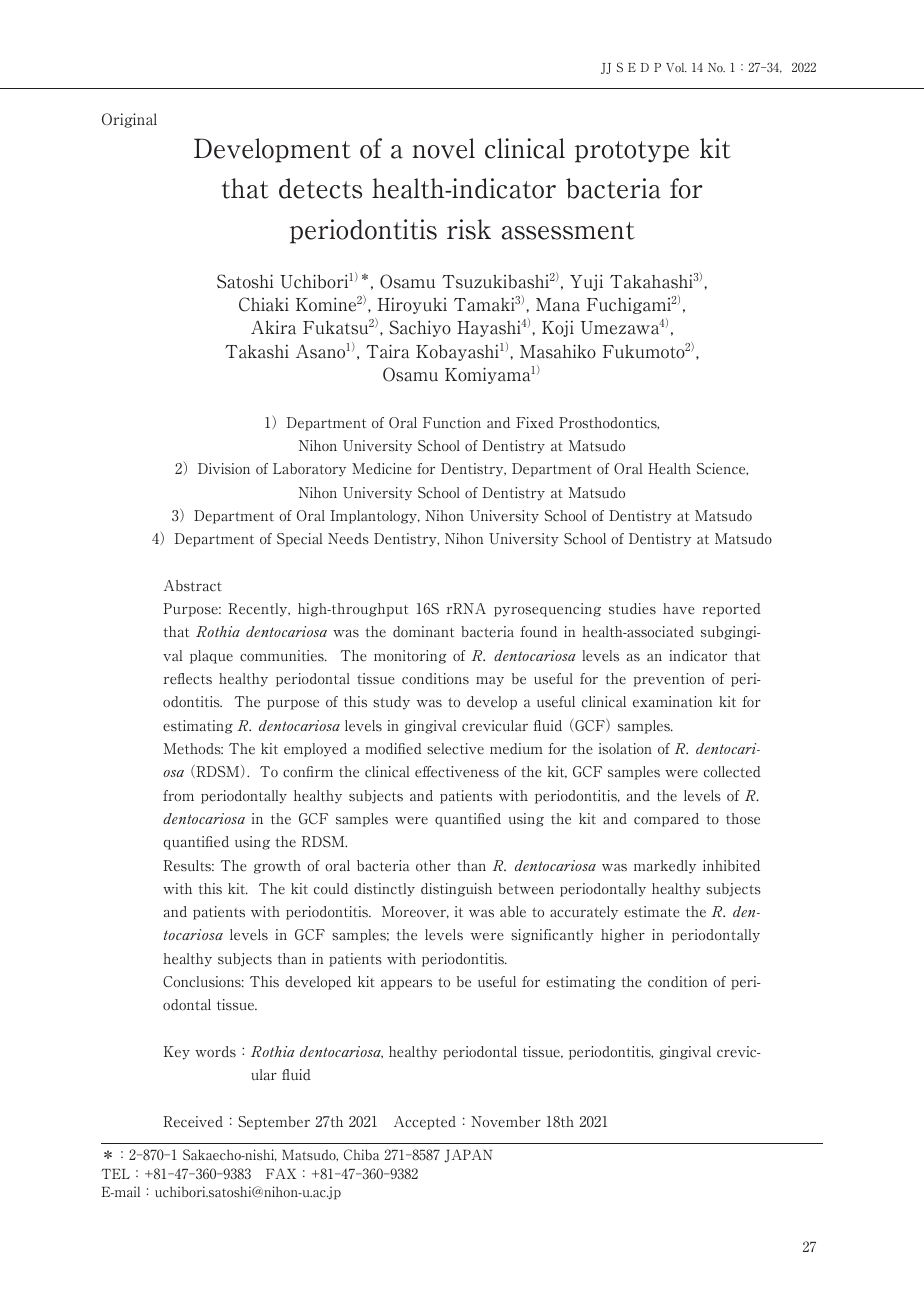  Describe the element at coordinates (676, 67) in the screenshot. I see `Vol` at that location.
